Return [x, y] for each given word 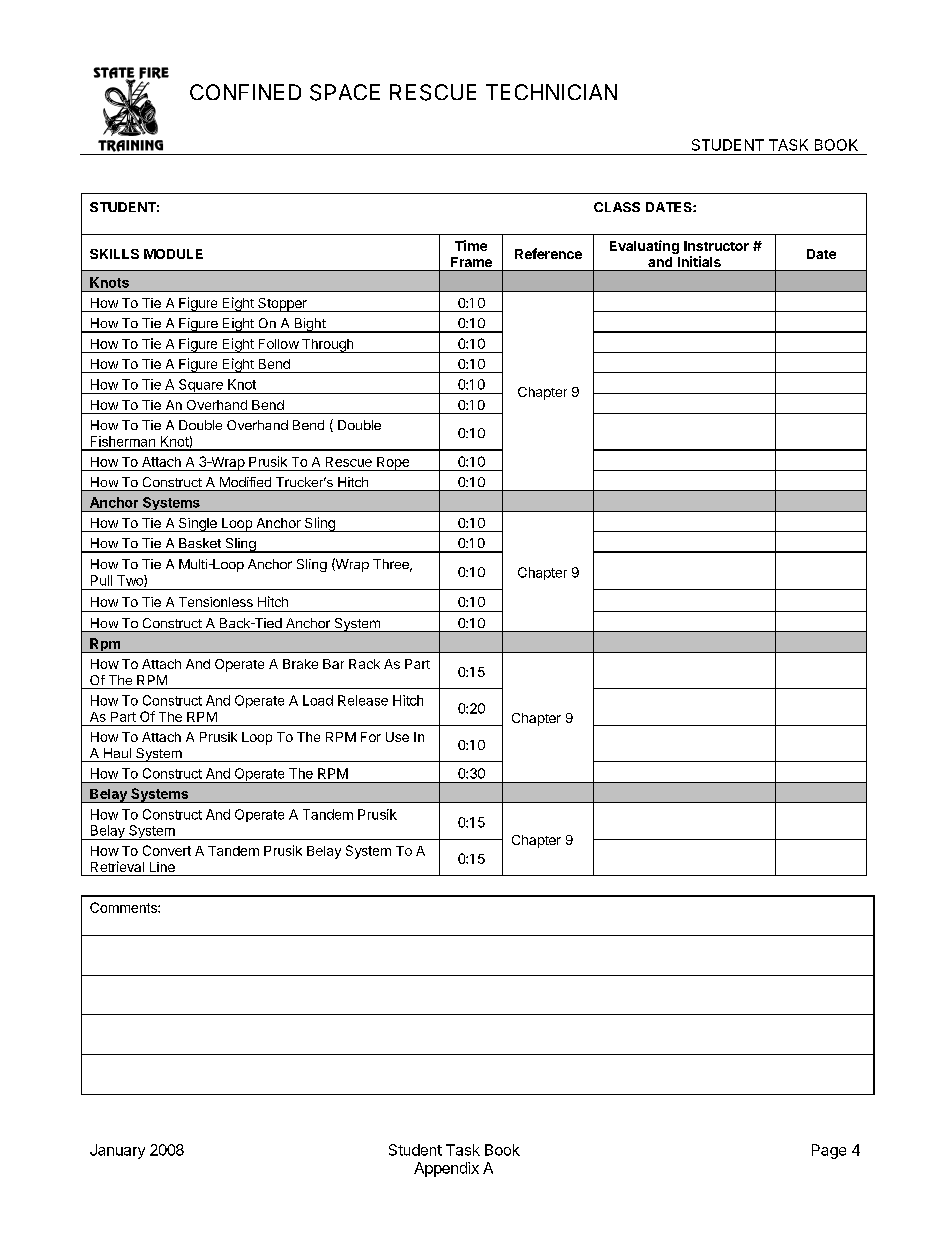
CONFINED [245, 92]
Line [162, 867]
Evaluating [644, 247]
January [117, 1151]
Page [829, 1151]
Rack [364, 664]
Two [131, 581]
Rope [393, 464]
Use [397, 737]
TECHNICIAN [551, 92]
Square [200, 386]
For [371, 737]
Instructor [716, 246]
